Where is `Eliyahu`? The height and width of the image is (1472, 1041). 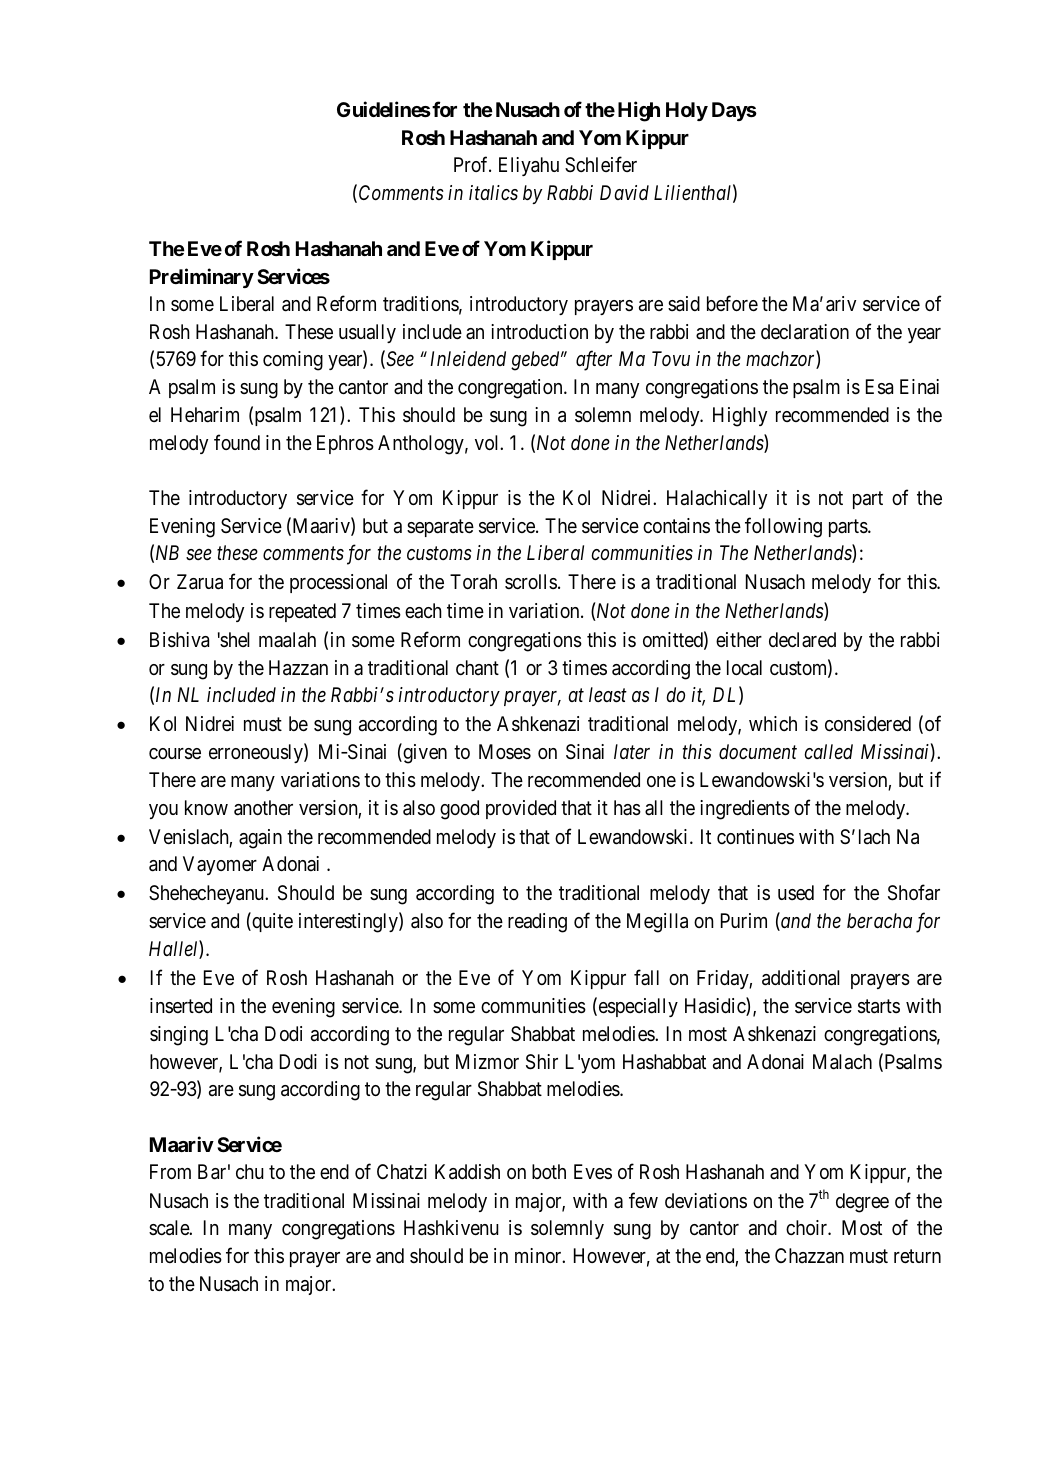 Eliyahu is located at coordinates (529, 166).
